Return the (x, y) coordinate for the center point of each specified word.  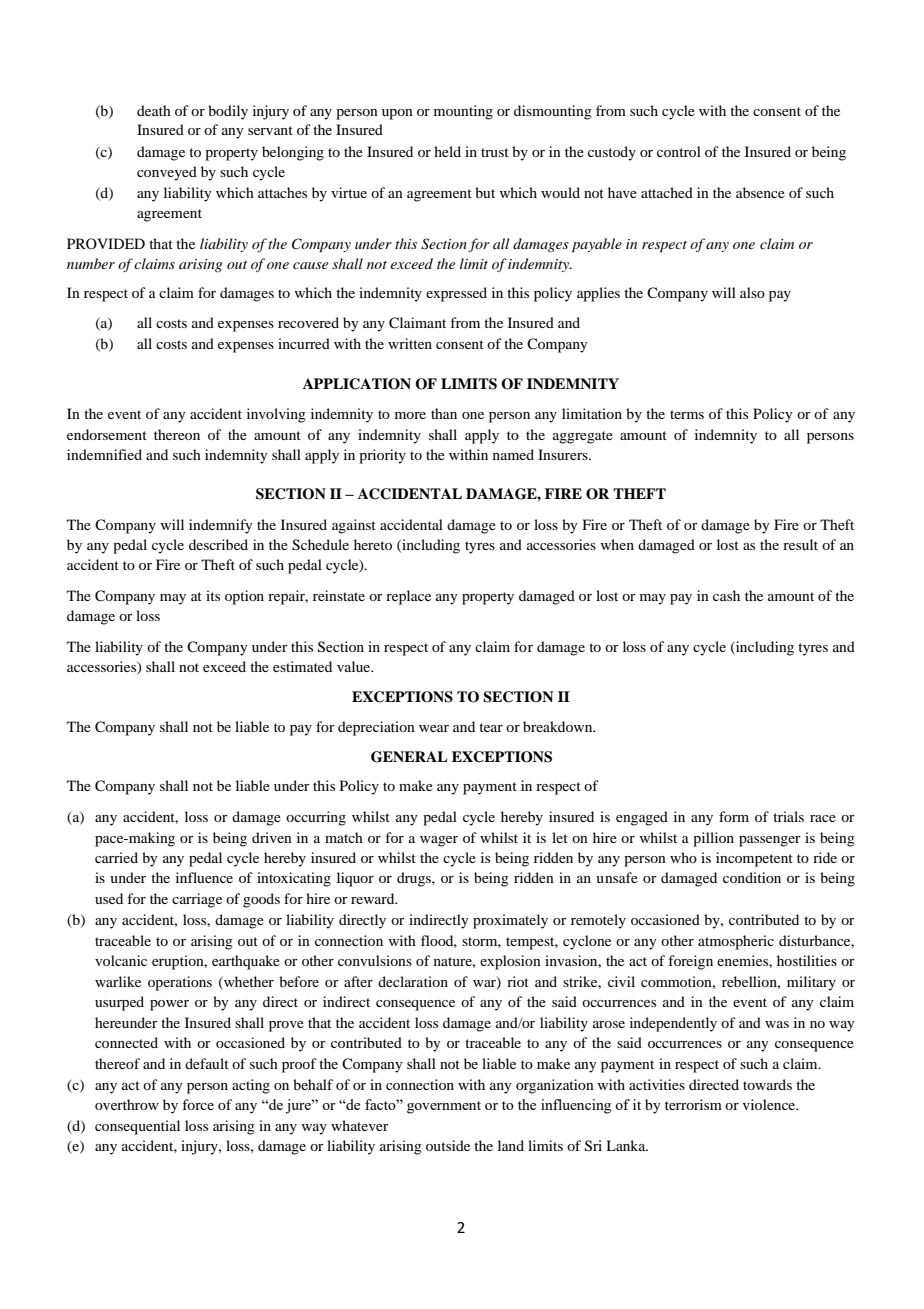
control (679, 151)
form (734, 816)
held (447, 151)
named (513, 454)
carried (116, 857)
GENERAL (409, 757)
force (198, 1104)
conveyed (167, 173)
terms (687, 414)
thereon (177, 434)
